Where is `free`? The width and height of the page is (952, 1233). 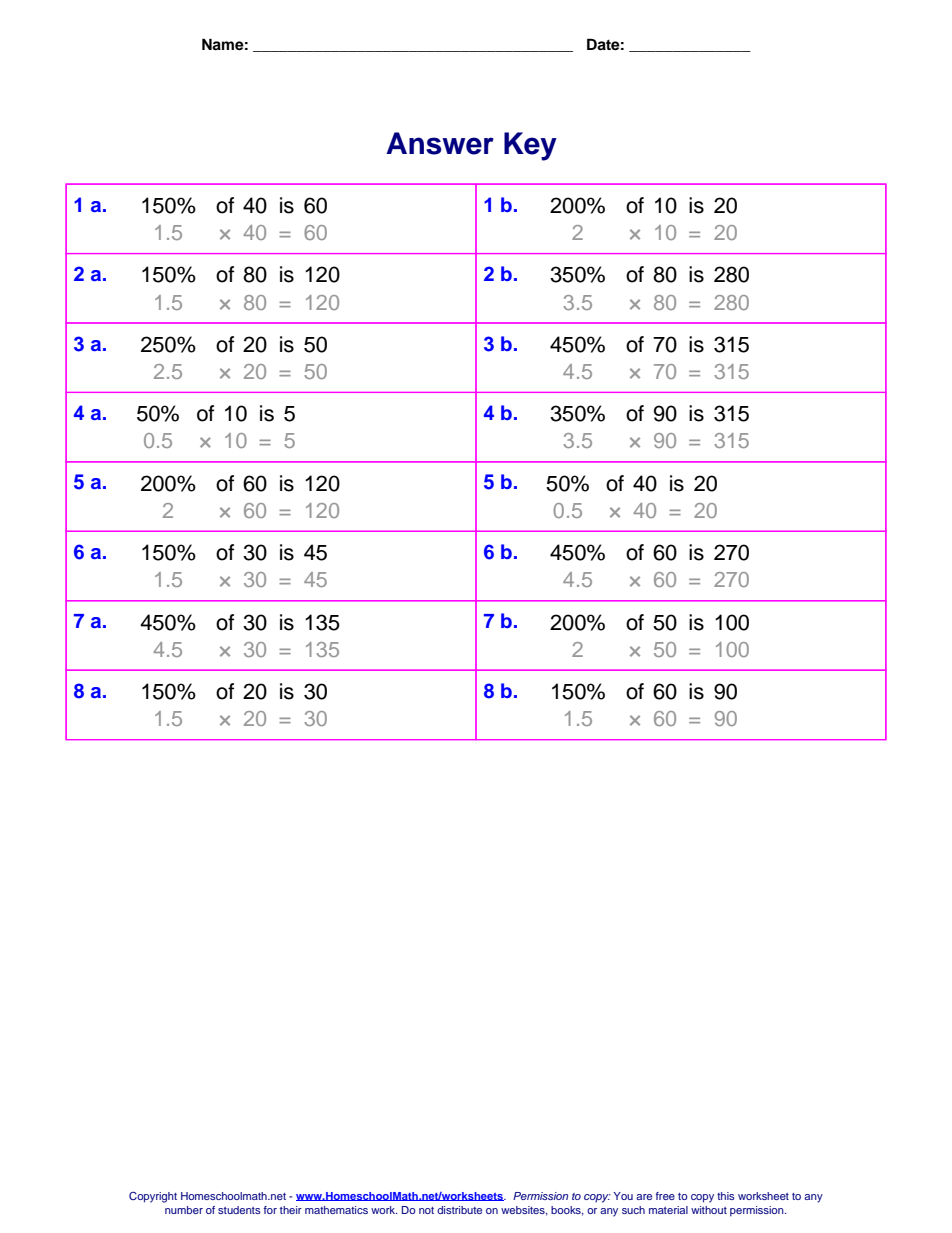 free is located at coordinates (665, 1196).
